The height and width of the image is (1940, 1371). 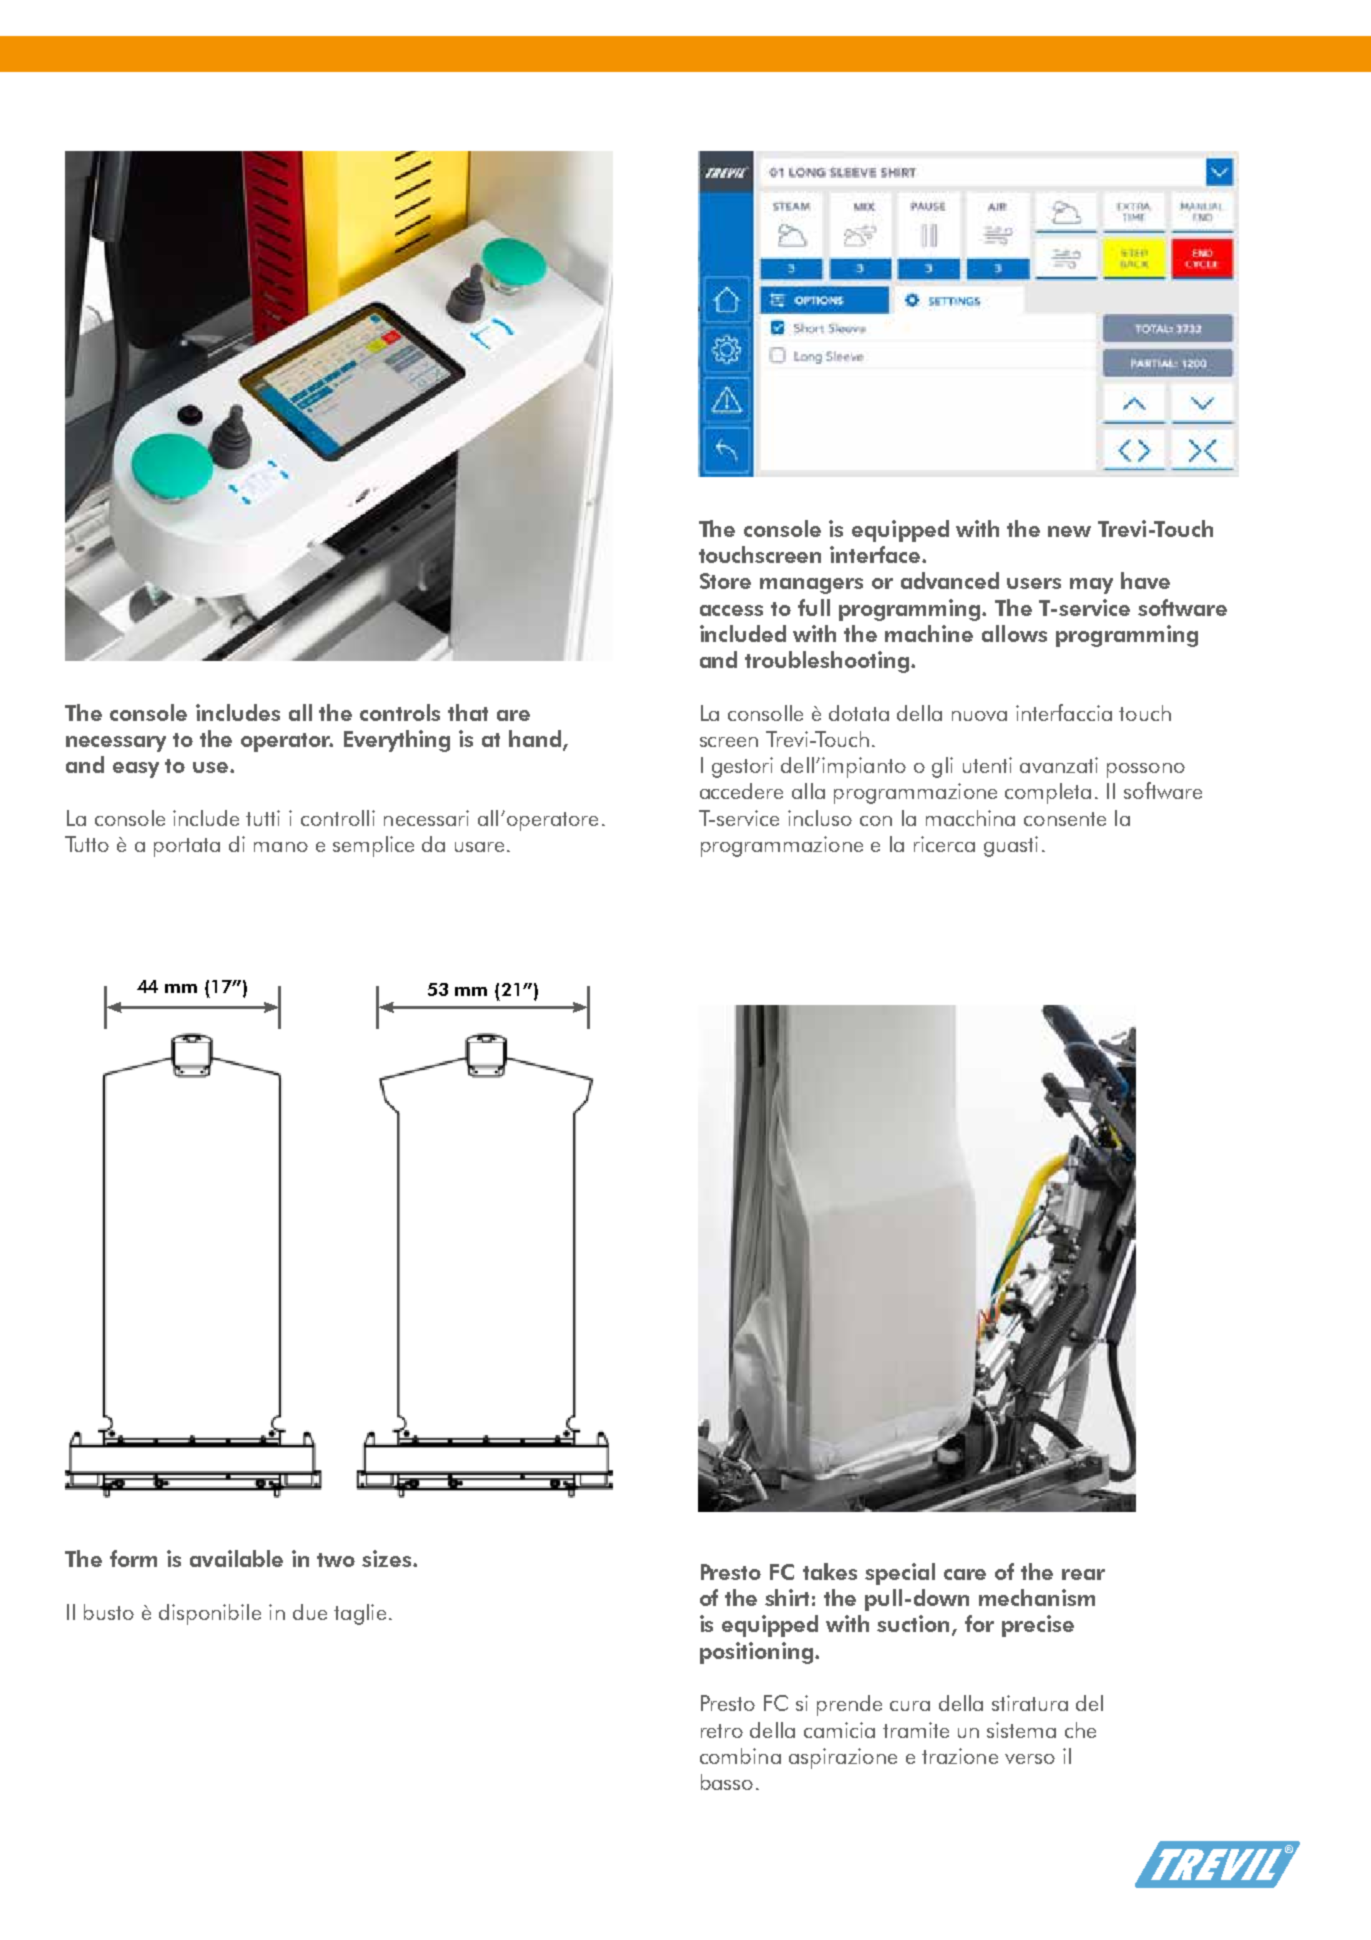 I want to click on available, so click(x=236, y=1558).
